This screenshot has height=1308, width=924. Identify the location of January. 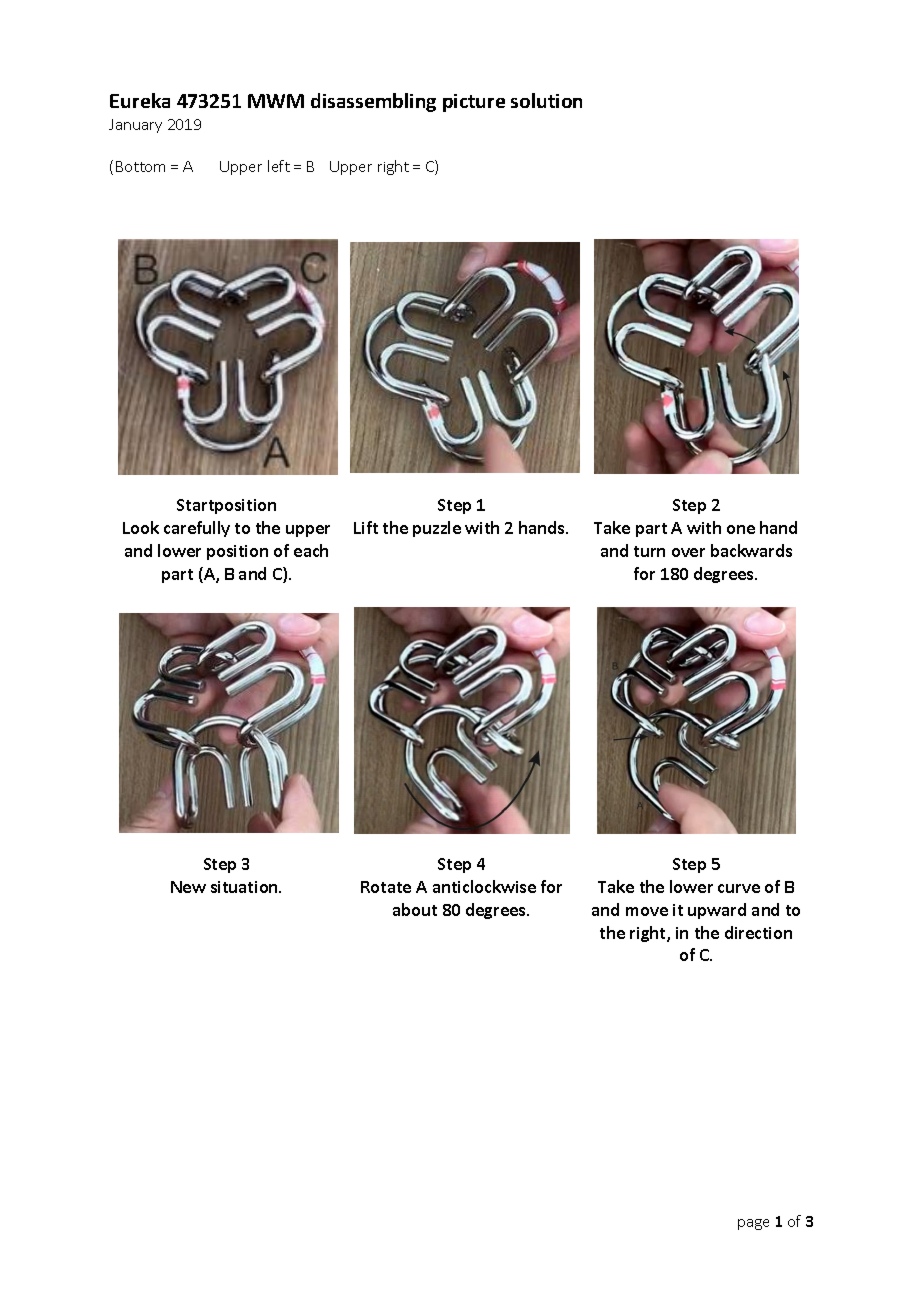
(135, 126).
